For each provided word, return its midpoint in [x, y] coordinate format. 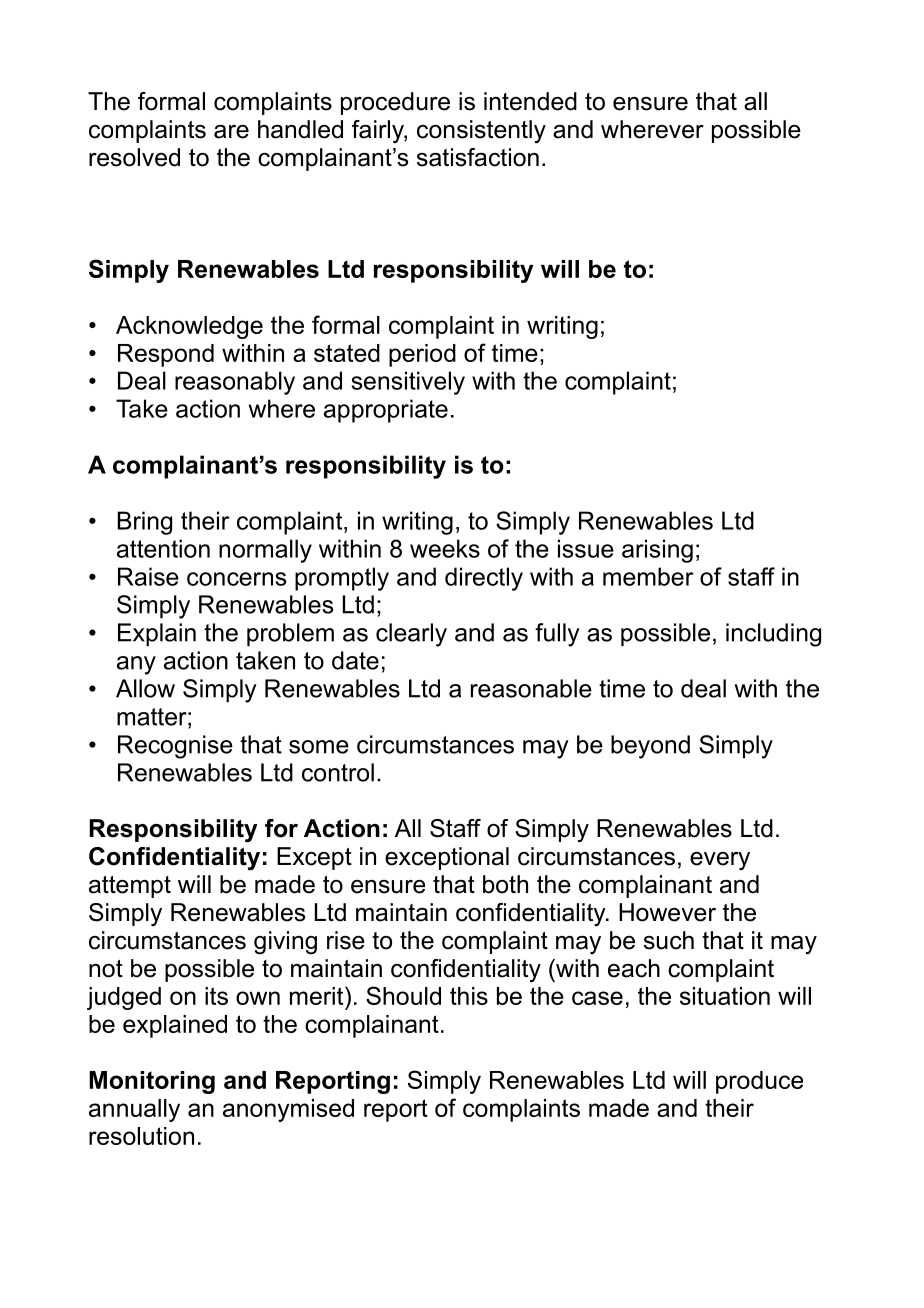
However [667, 912]
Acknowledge [189, 327]
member [648, 576]
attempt [130, 887]
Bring [145, 523]
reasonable [531, 688]
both [505, 884]
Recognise [175, 747]
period [422, 355]
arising [657, 551]
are [231, 132]
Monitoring [152, 1082]
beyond [650, 747]
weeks [445, 548]
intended [530, 101]
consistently [481, 132]
